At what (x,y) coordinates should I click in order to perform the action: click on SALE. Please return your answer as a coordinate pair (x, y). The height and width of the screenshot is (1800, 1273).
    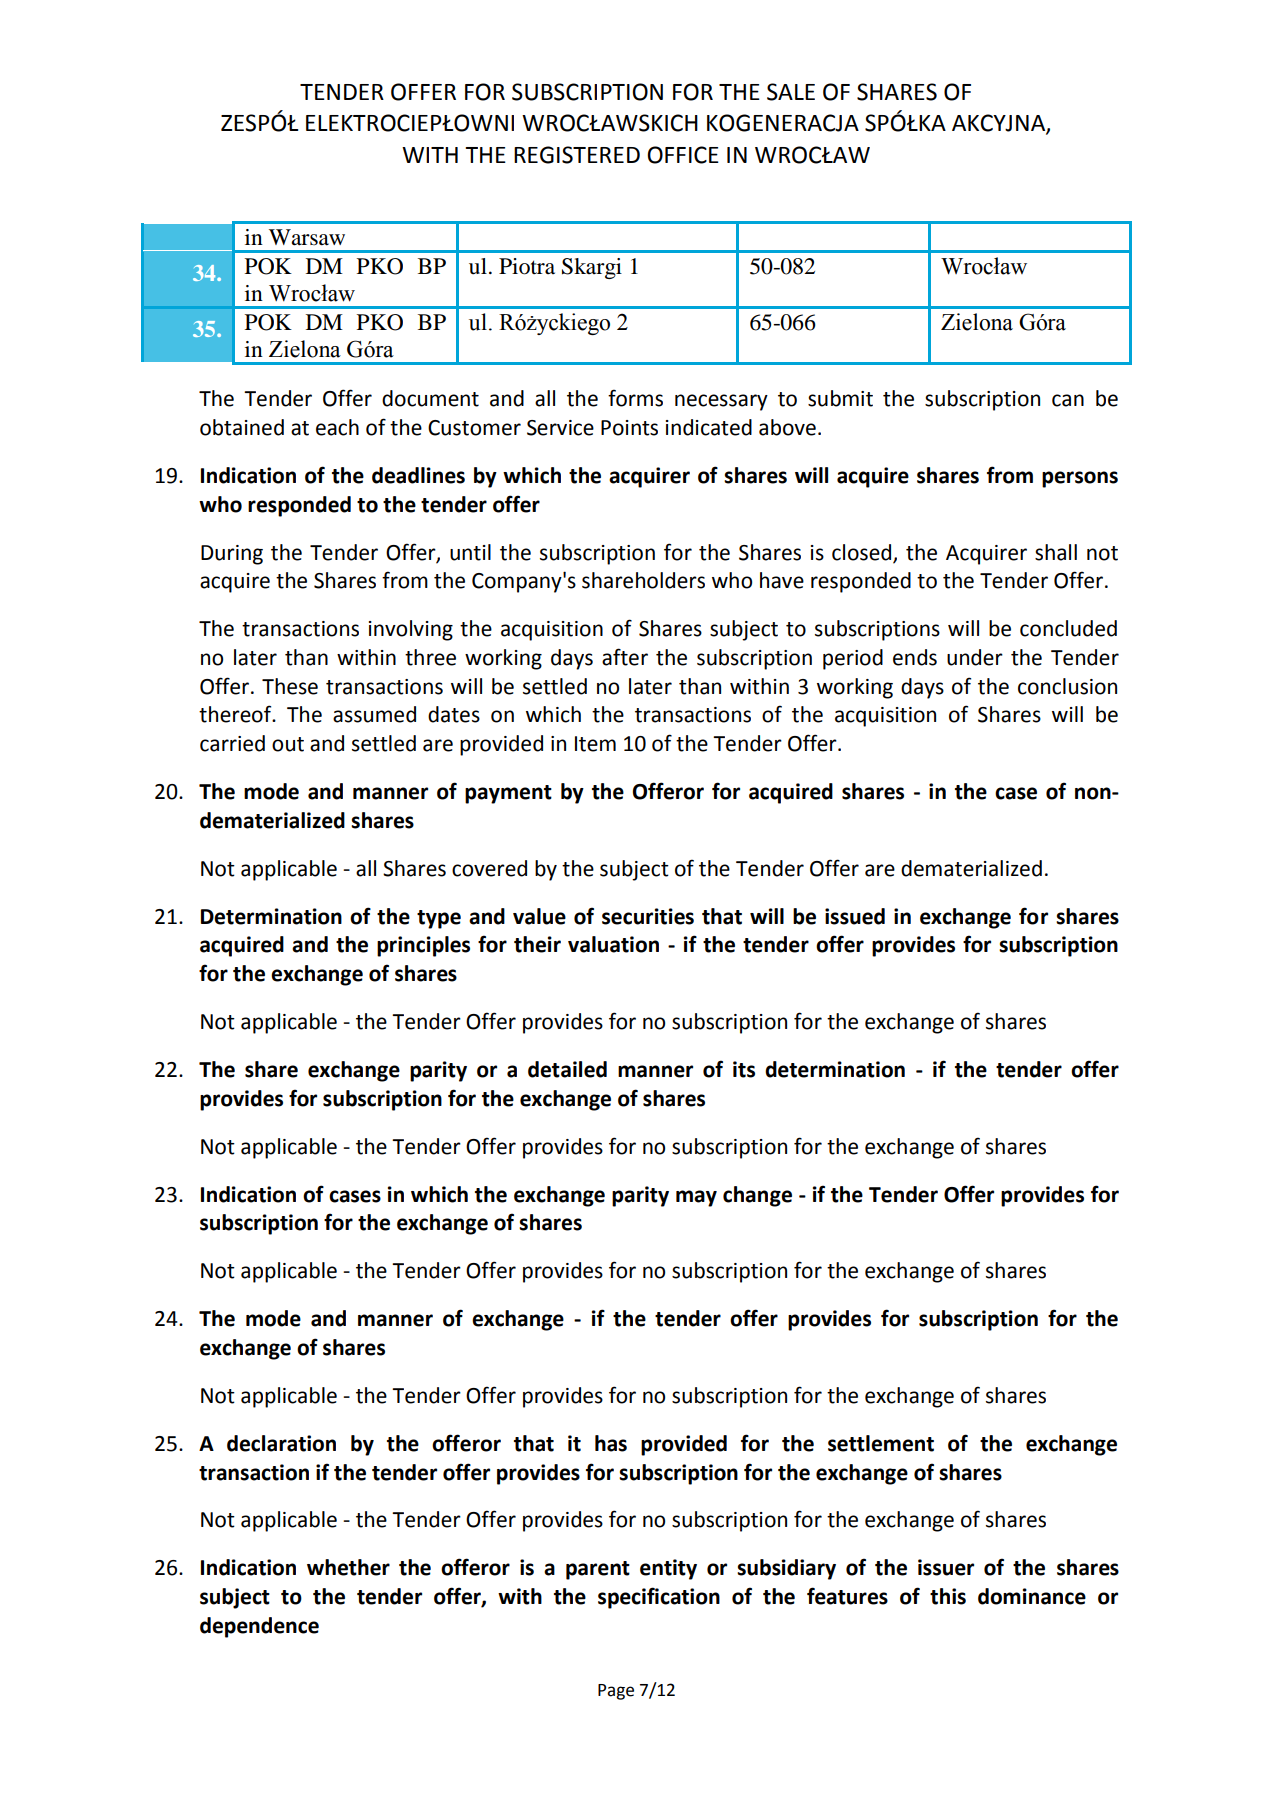
    Looking at the image, I should click on (791, 92).
